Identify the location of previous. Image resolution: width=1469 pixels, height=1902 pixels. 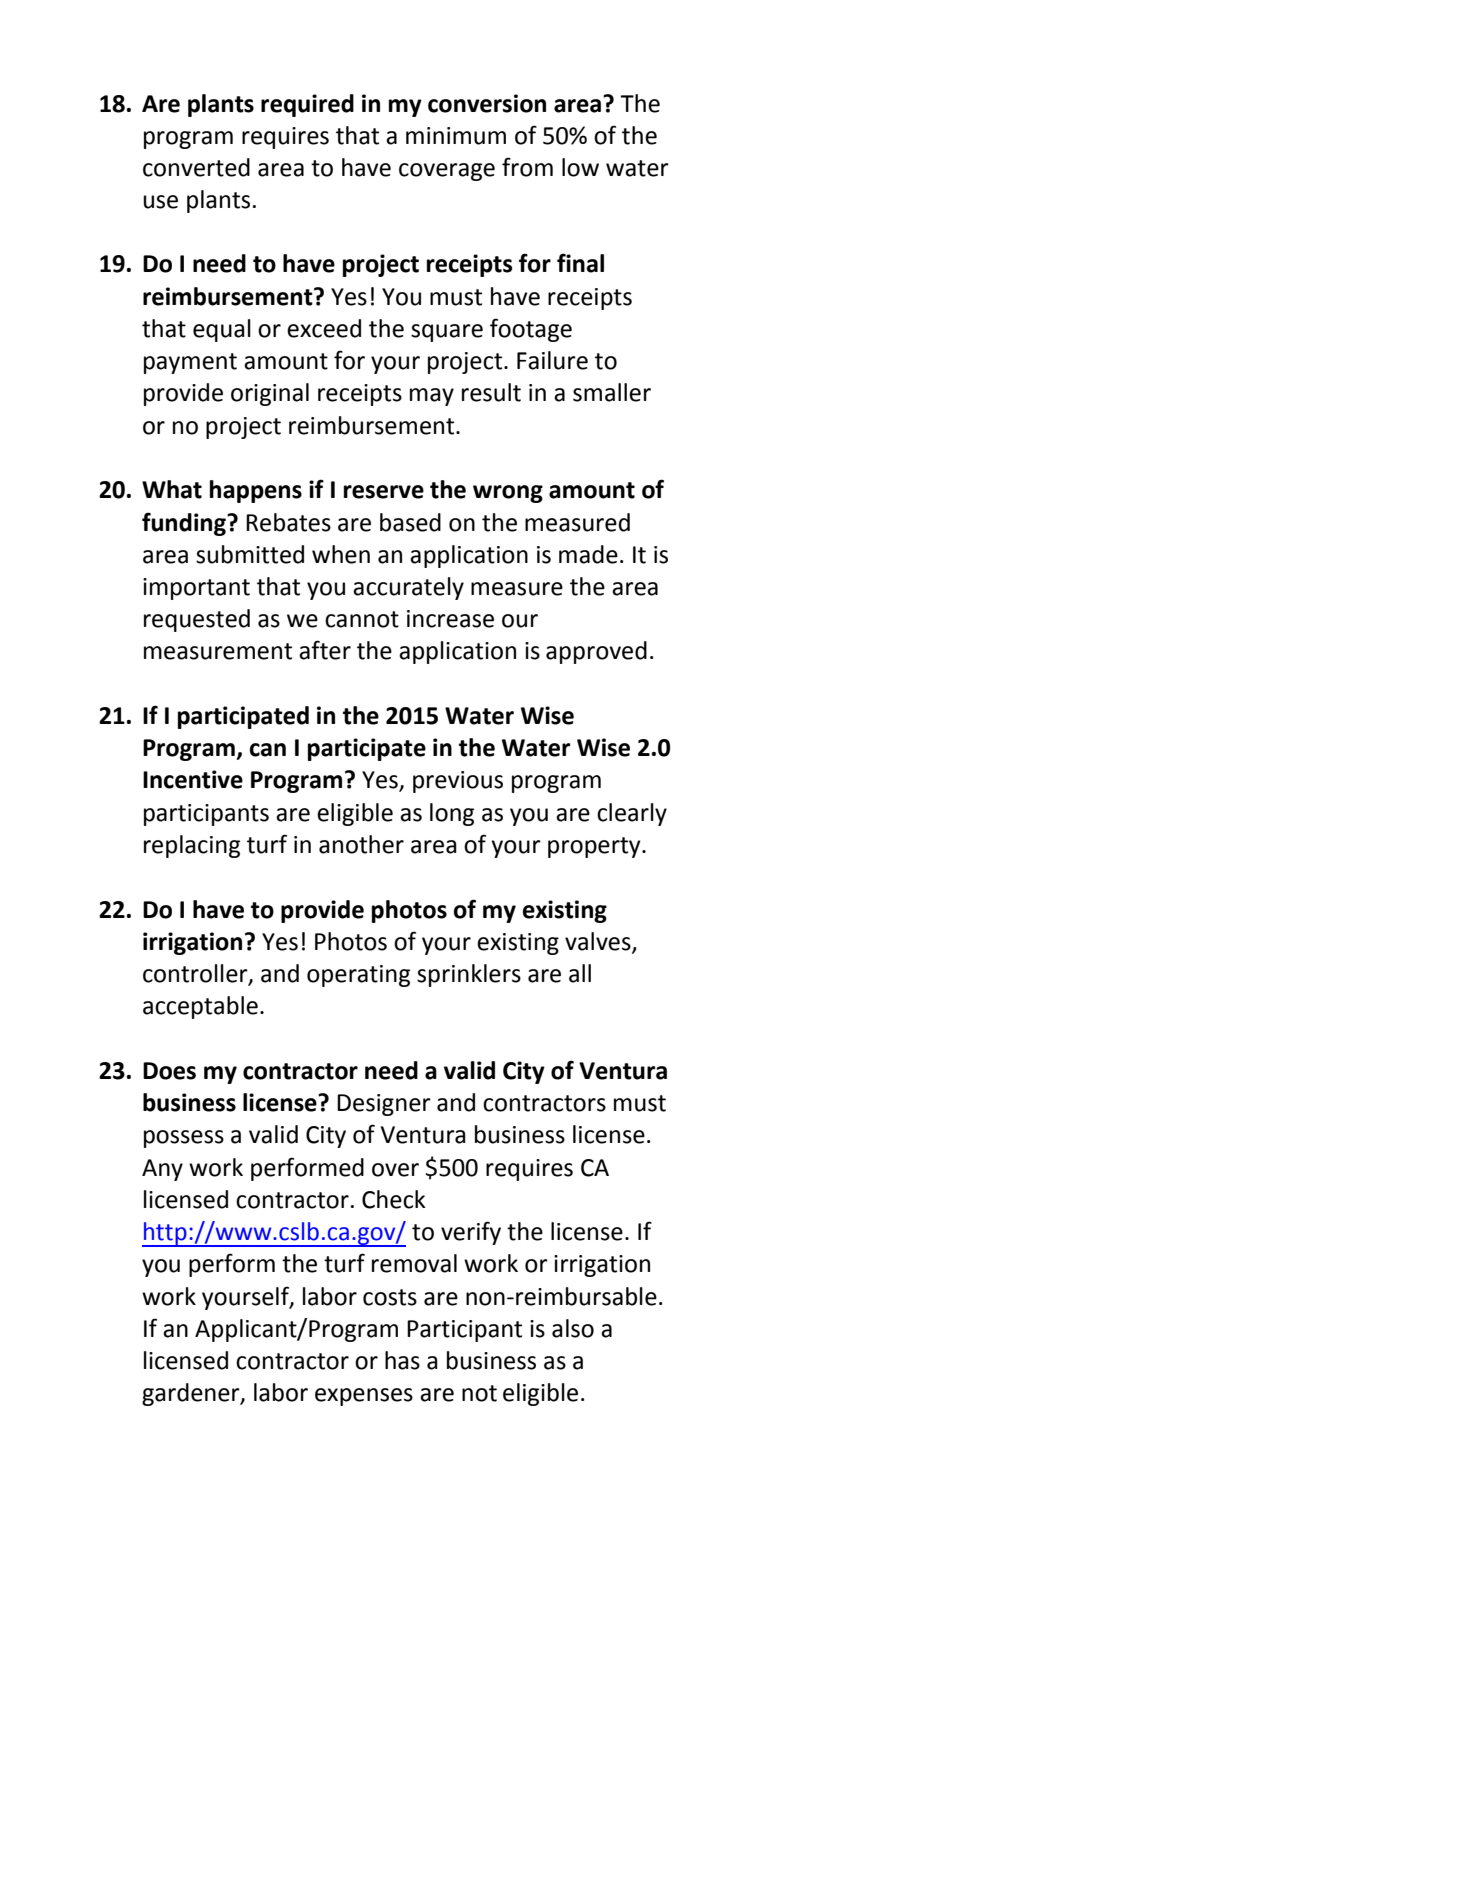
(458, 782).
